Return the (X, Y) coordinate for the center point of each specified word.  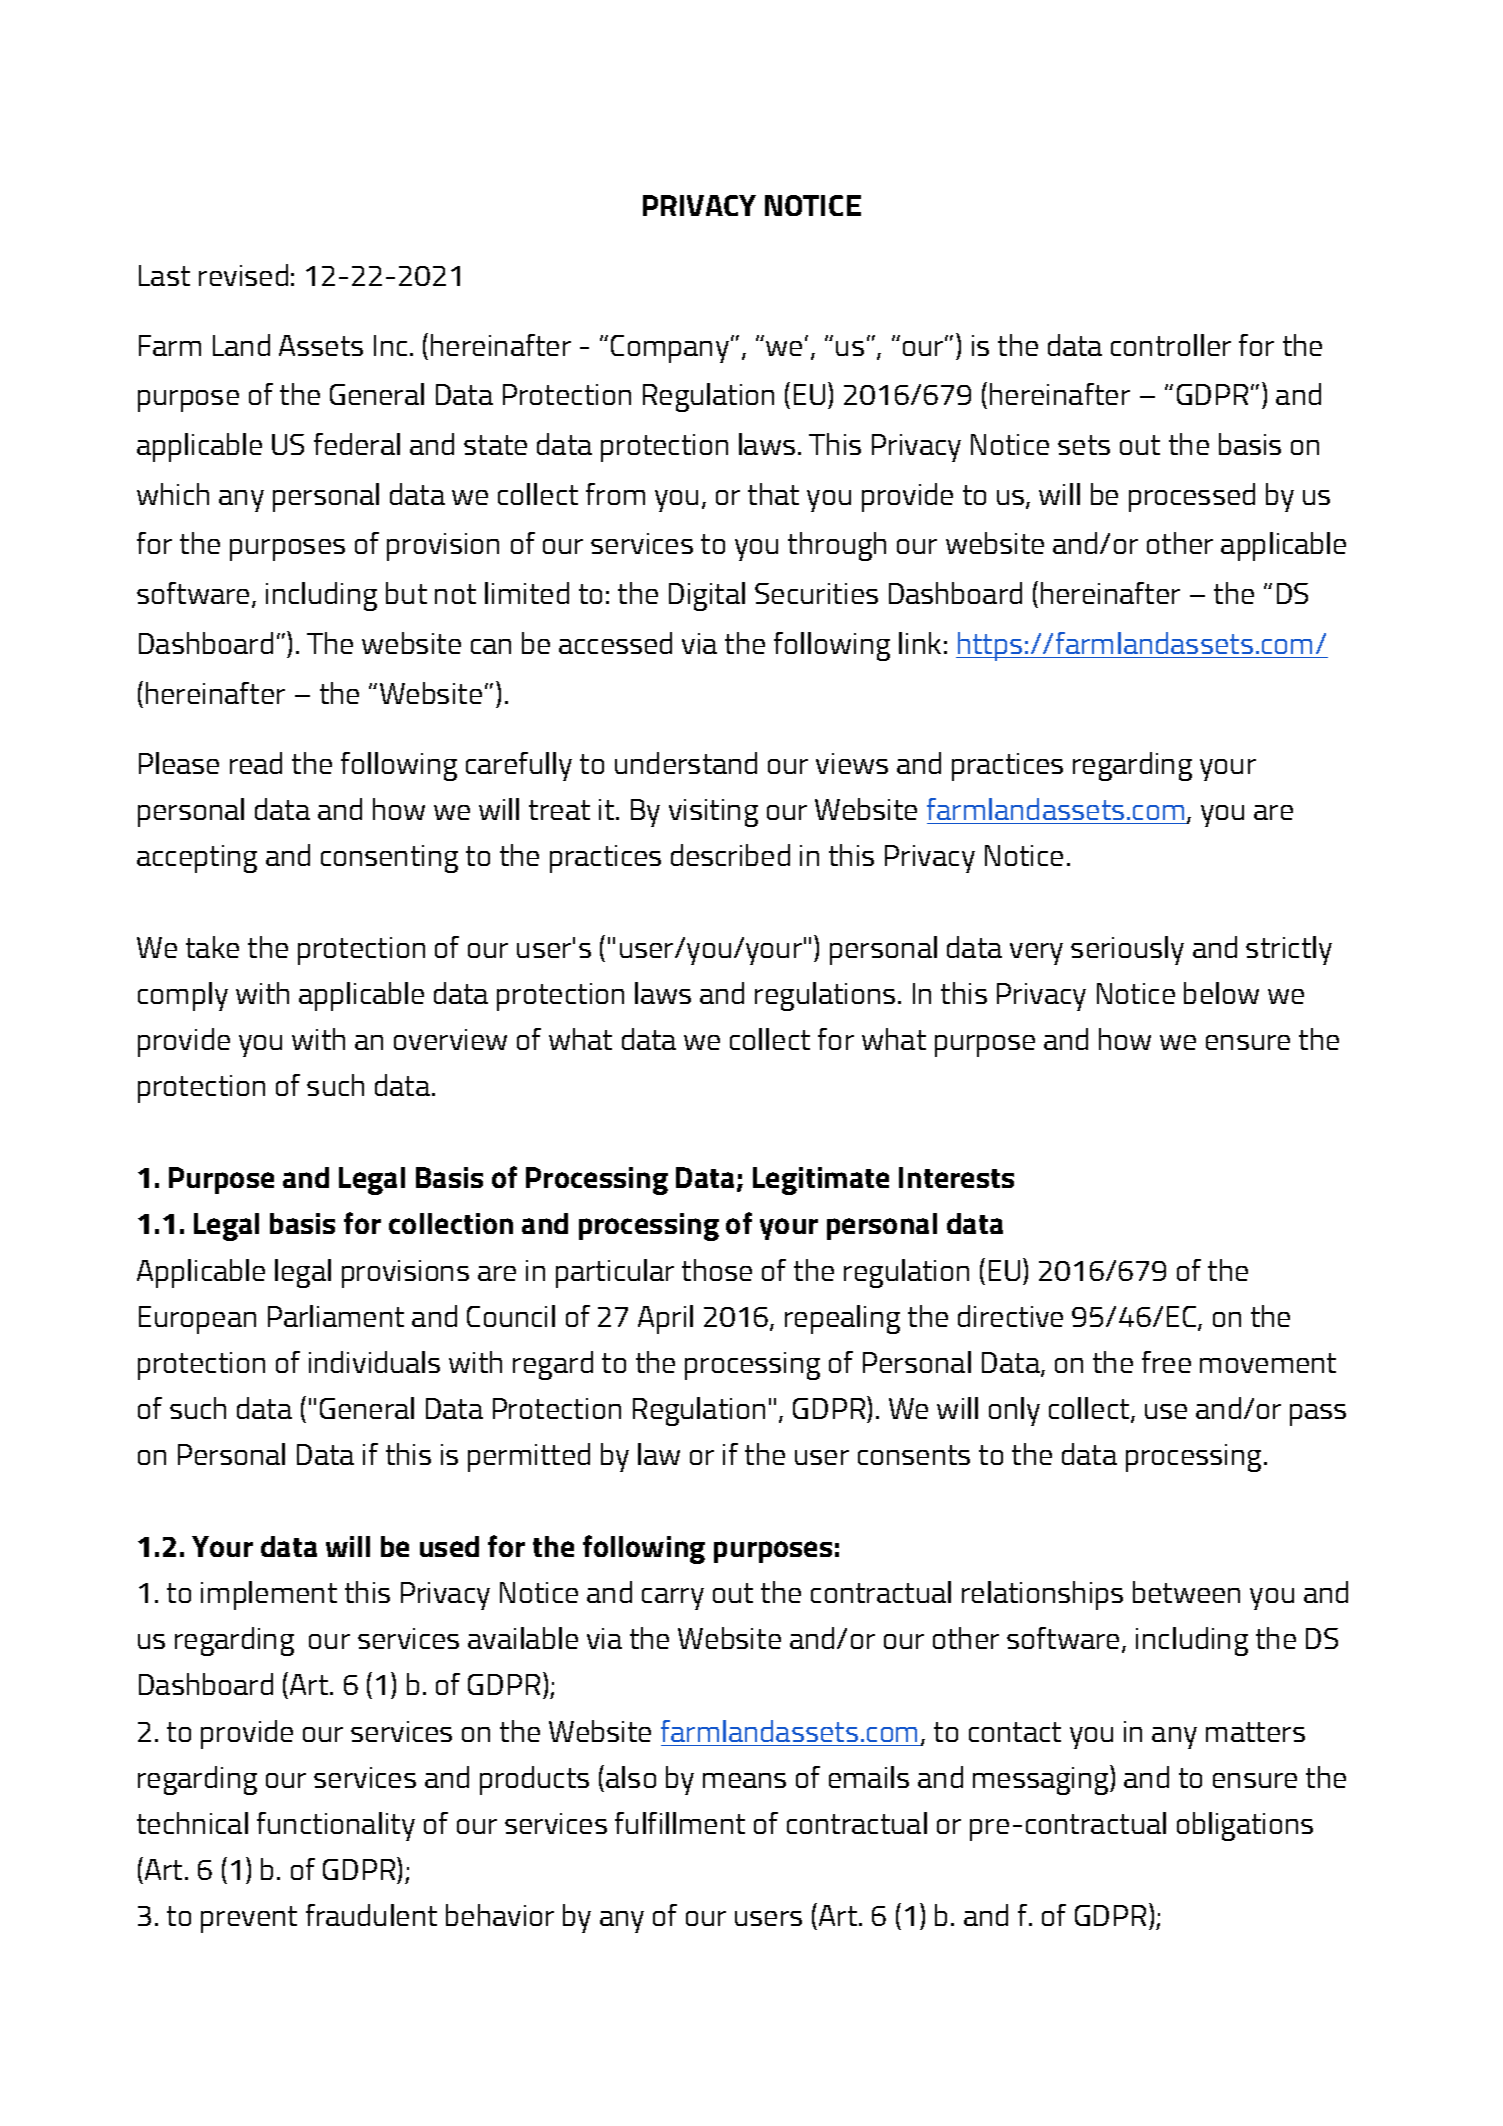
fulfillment (680, 1823)
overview (450, 1039)
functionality (336, 1826)
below (1221, 993)
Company (670, 349)
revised (243, 275)
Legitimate (821, 1181)
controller (1171, 345)
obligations (1245, 1826)
